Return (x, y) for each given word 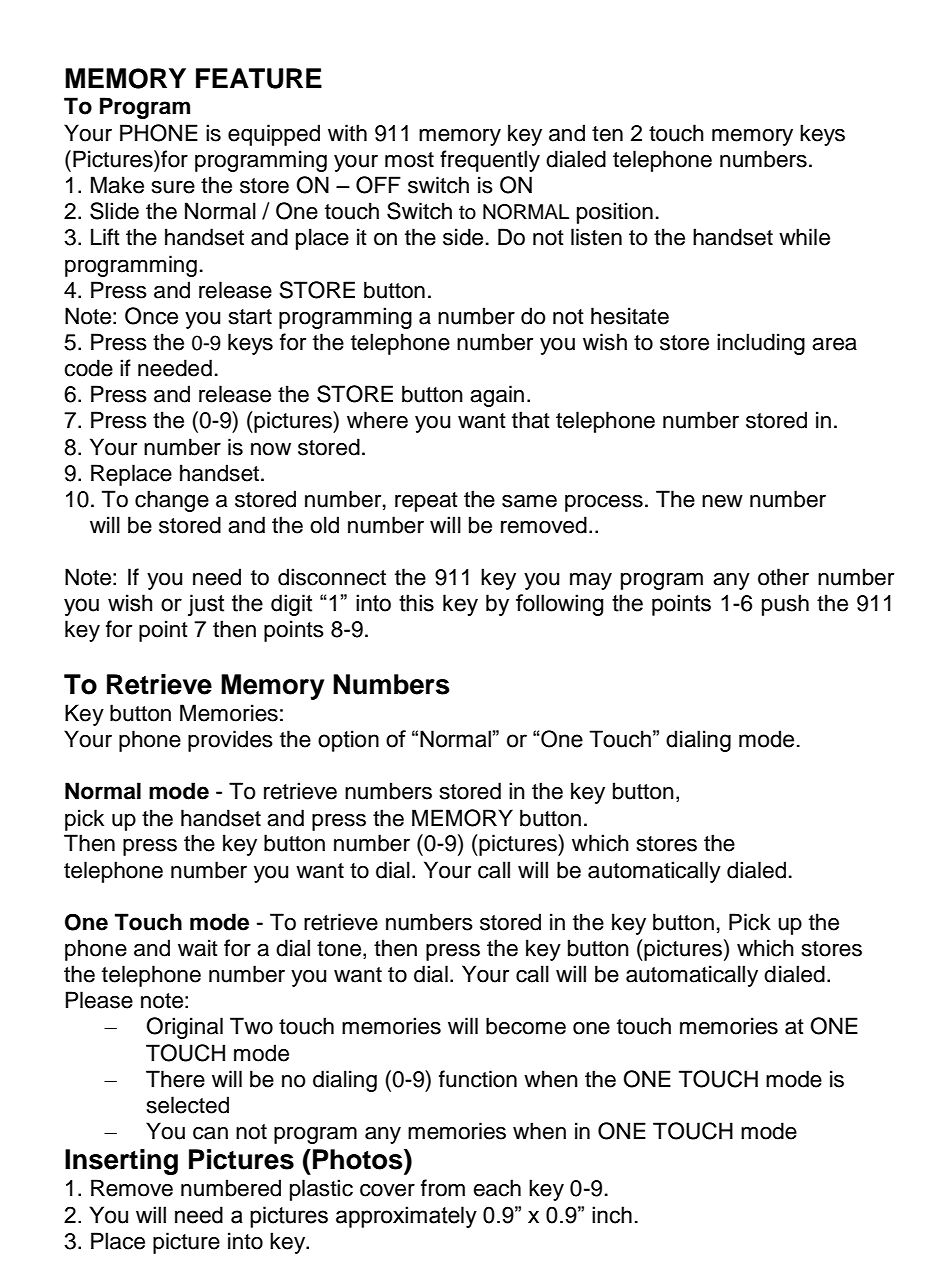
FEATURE (259, 78)
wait (198, 948)
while (804, 237)
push (785, 605)
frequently (490, 161)
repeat (426, 502)
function (478, 1079)
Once (151, 316)
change (172, 501)
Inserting (121, 1162)
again (497, 396)
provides (230, 741)
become (526, 1026)
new (722, 501)
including (761, 344)
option (348, 741)
